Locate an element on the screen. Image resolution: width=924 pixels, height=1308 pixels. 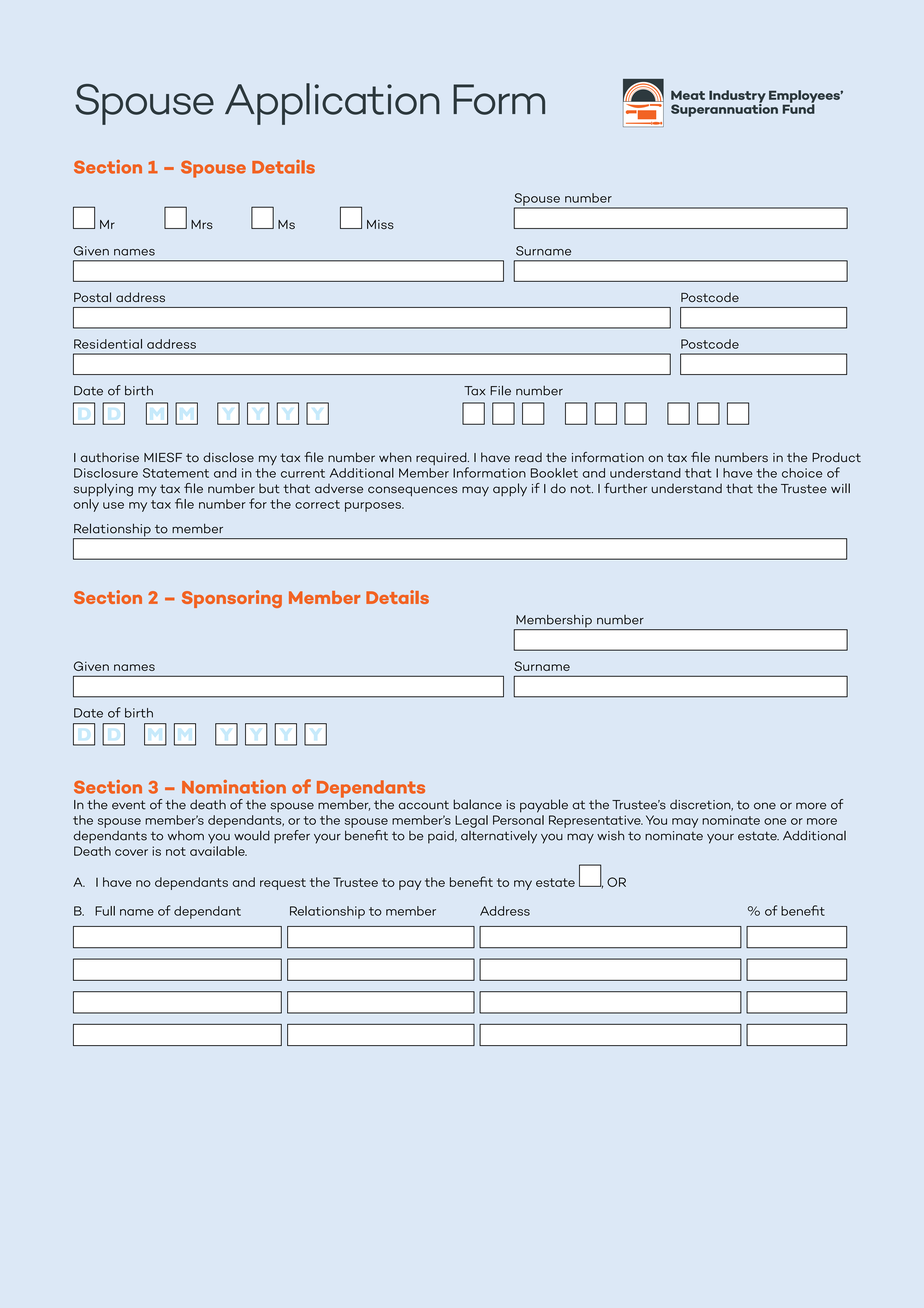
Superannuation is located at coordinates (724, 109).
